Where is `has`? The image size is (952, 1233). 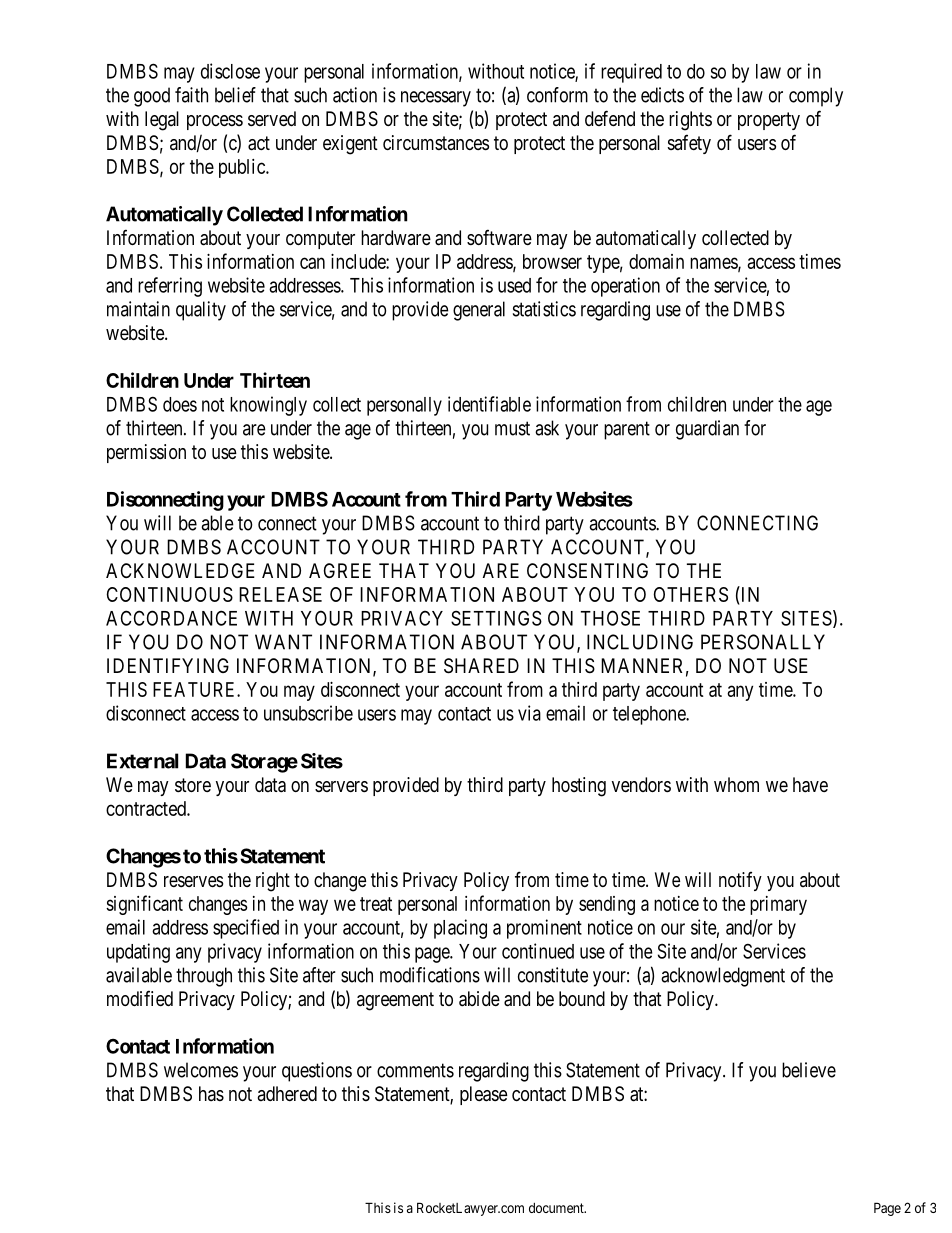
has is located at coordinates (211, 1093).
